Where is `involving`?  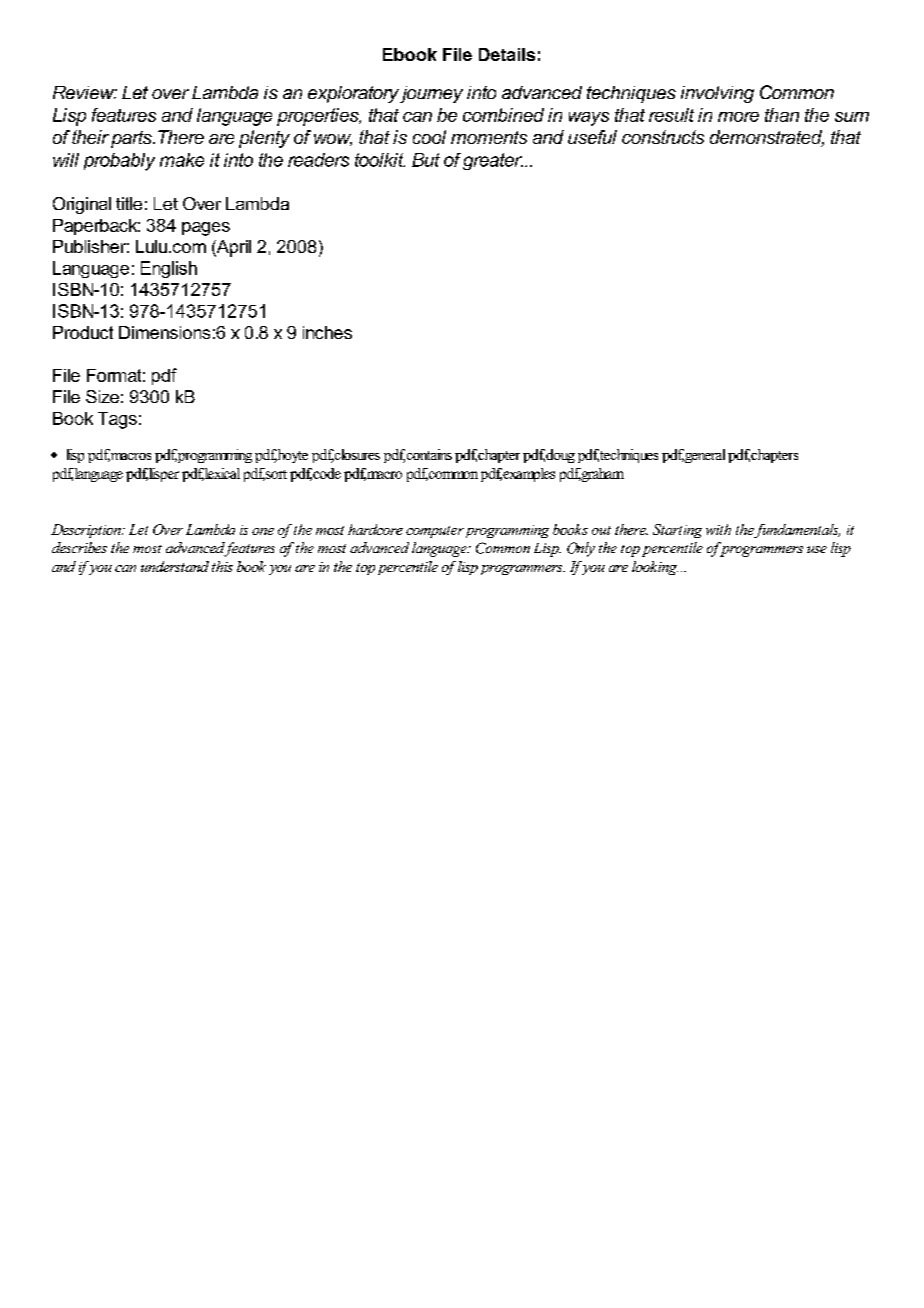 involving is located at coordinates (717, 94).
